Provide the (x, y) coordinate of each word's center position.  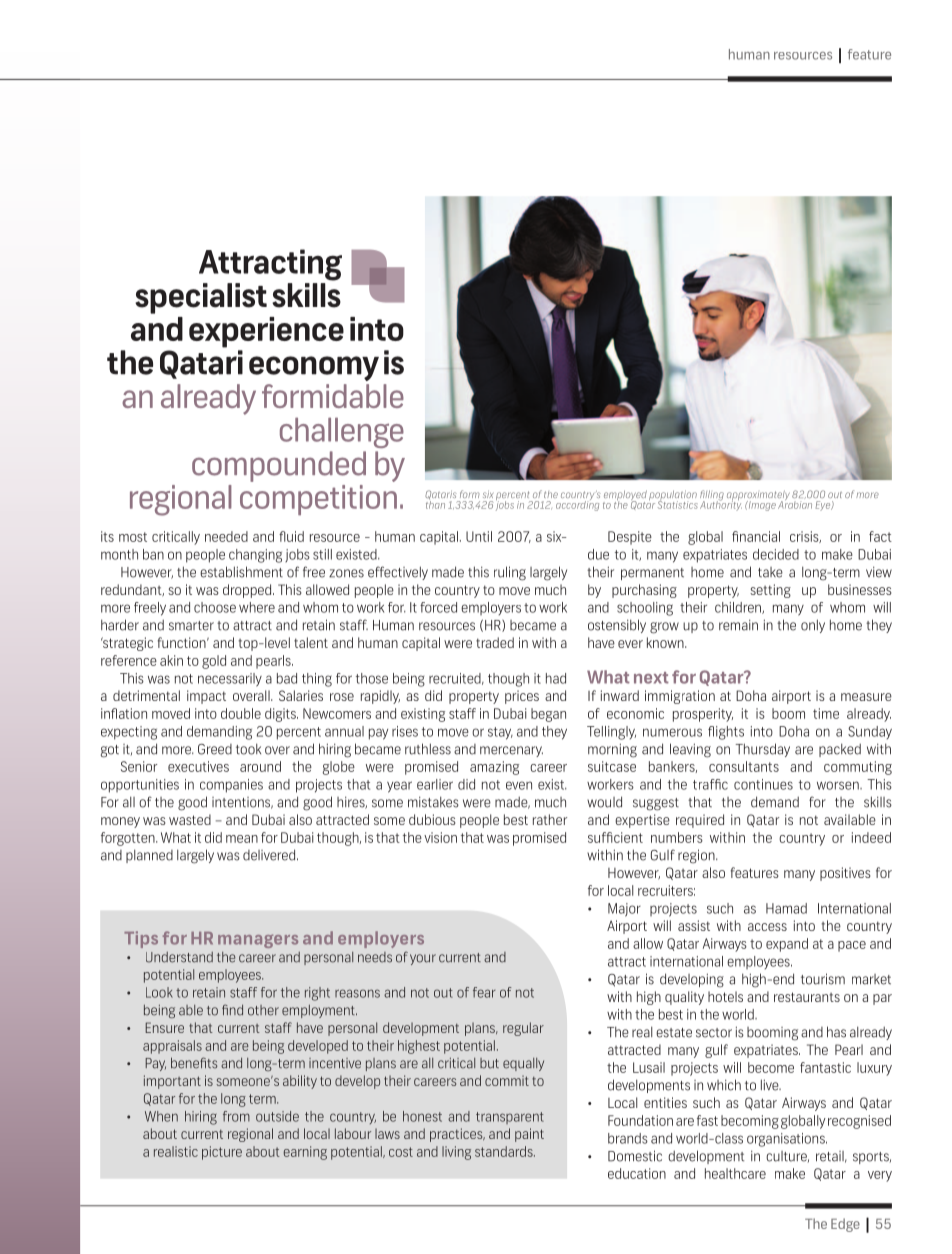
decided (776, 554)
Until (479, 536)
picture (222, 1153)
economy (314, 368)
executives (198, 766)
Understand (179, 957)
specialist (201, 298)
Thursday (763, 750)
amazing (494, 768)
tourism (823, 979)
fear (484, 992)
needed (226, 536)
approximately (758, 496)
